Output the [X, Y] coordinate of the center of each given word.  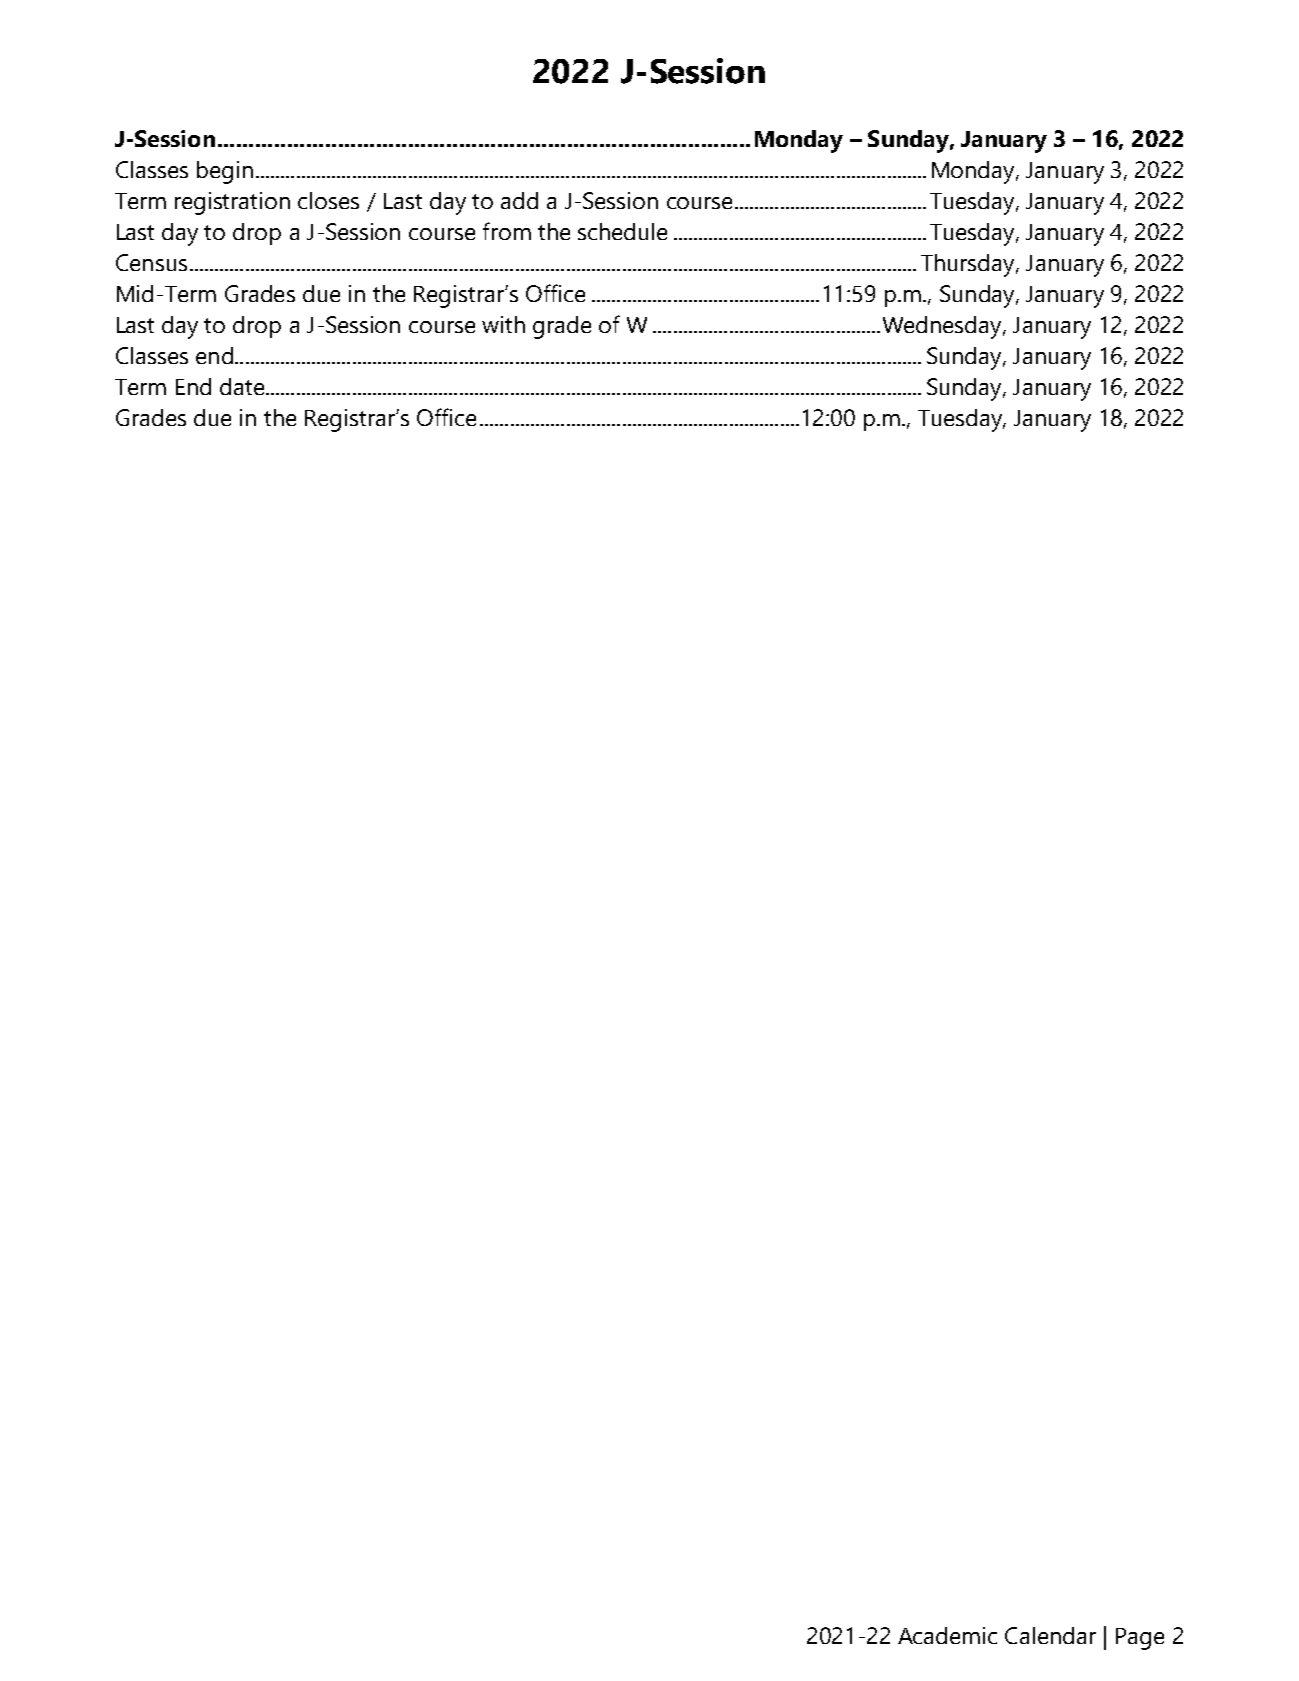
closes [328, 200]
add [519, 200]
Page [1140, 1639]
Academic [947, 1635]
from [507, 231]
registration [232, 203]
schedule [622, 231]
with [503, 324]
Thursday [969, 265]
